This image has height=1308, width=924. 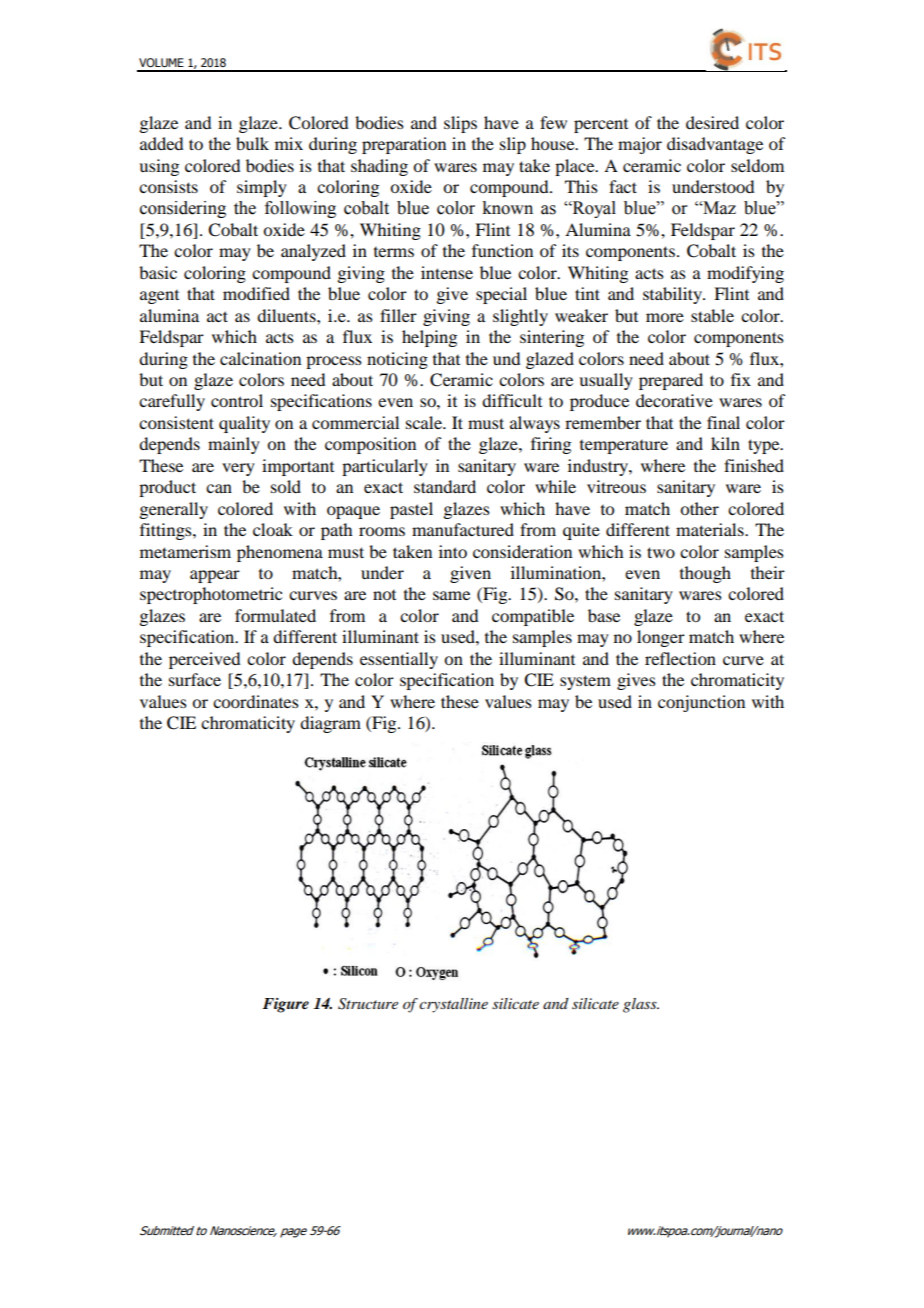 I want to click on bulk, so click(x=252, y=143).
